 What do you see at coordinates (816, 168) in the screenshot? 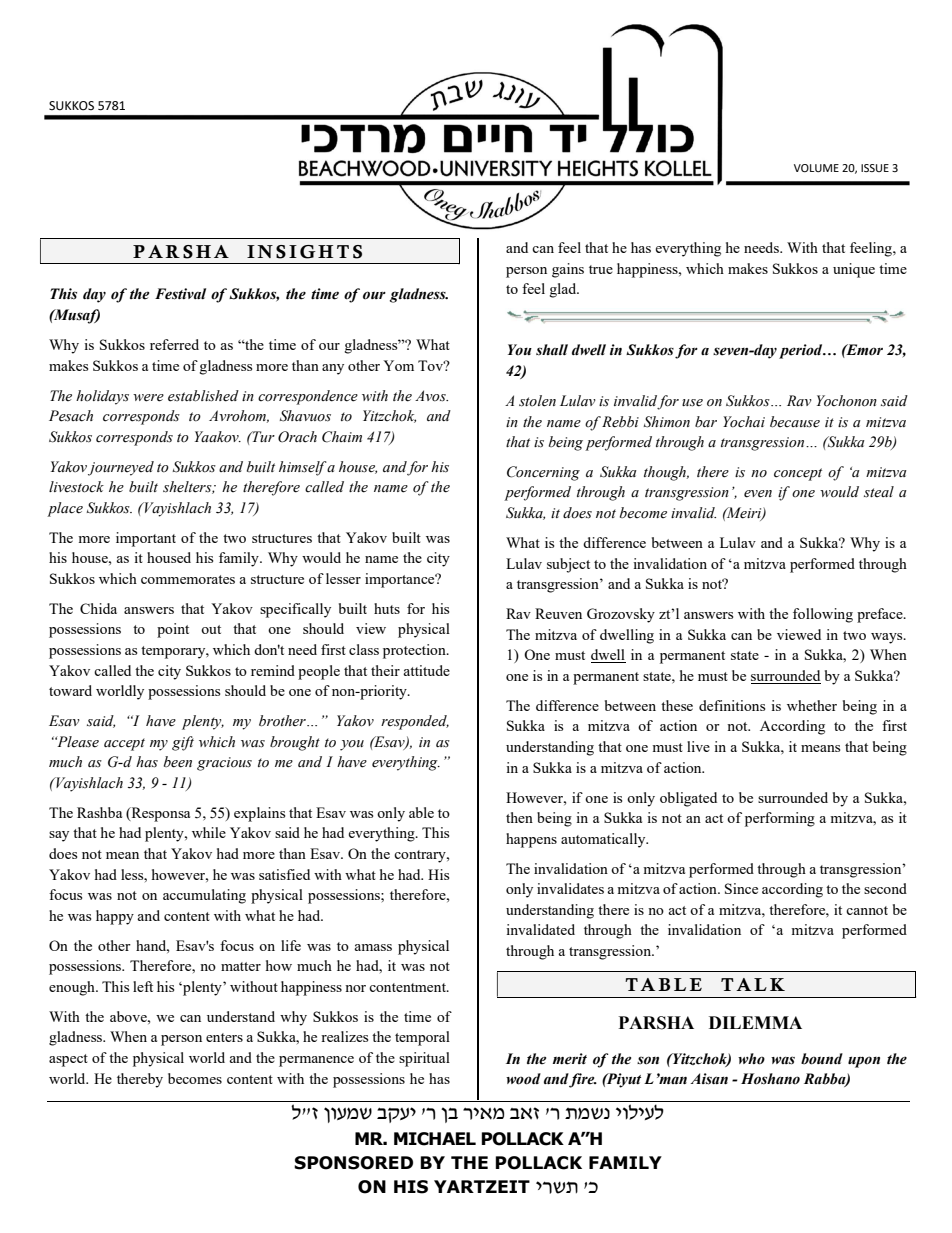
I see `VOLUME` at bounding box center [816, 168].
